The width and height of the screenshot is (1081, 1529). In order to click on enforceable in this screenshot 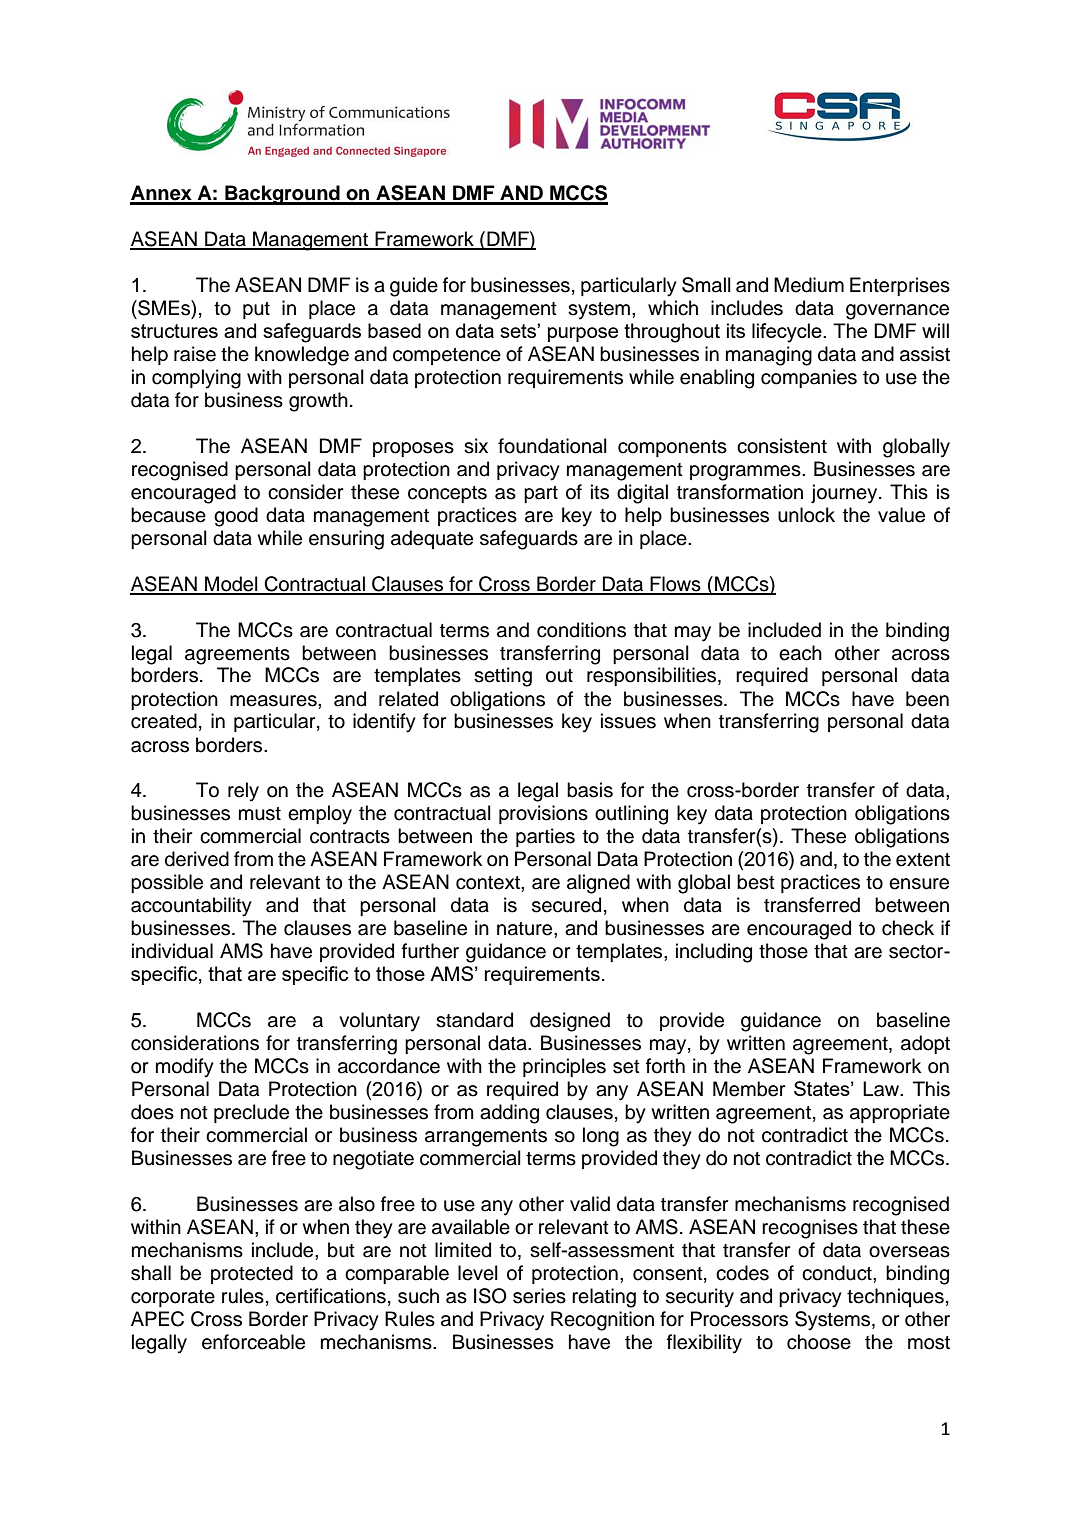, I will do `click(253, 1342)`.
